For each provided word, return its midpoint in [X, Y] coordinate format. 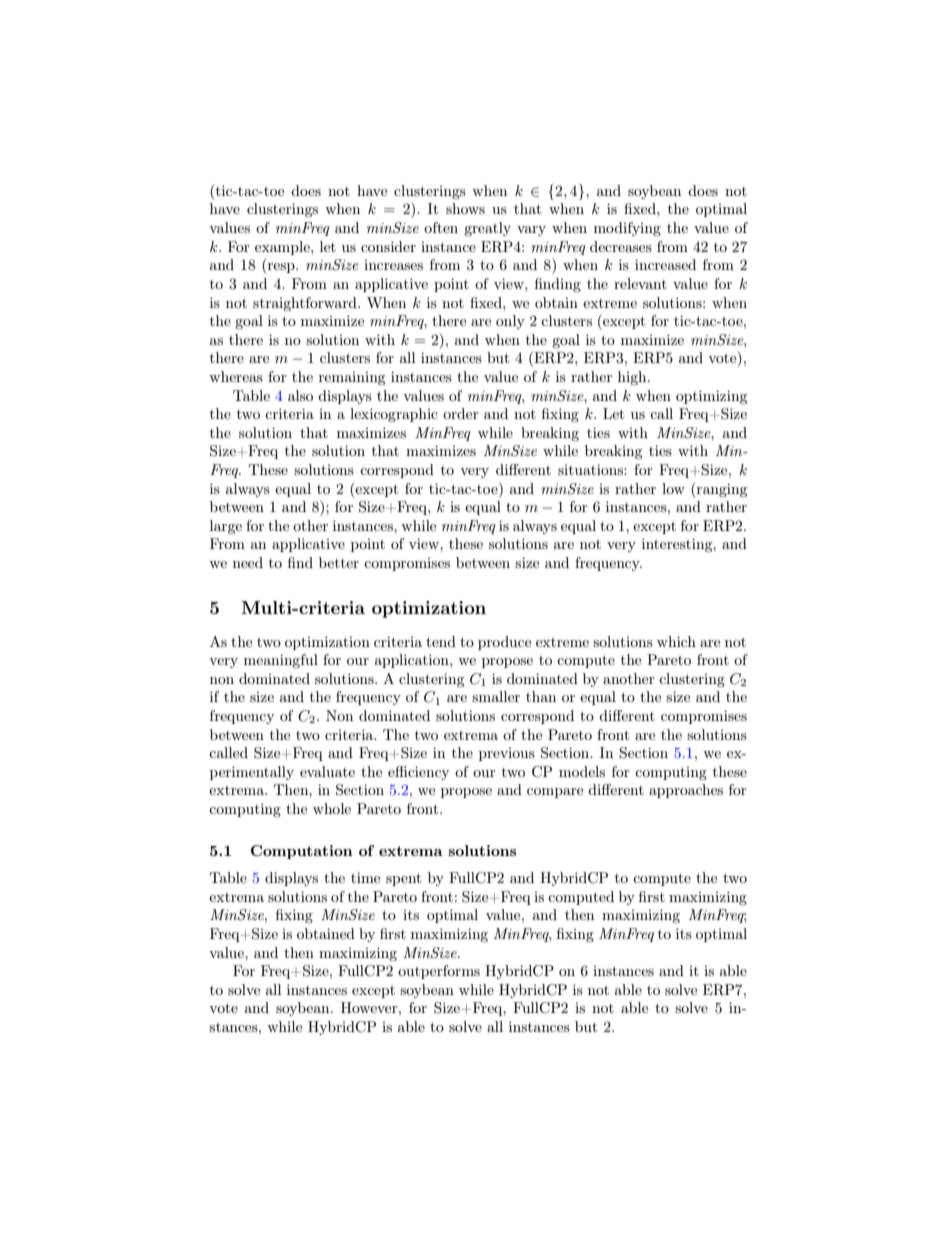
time [365, 877]
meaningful [281, 661]
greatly [487, 229]
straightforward [306, 304]
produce [504, 643]
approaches [686, 791]
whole [332, 808]
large [226, 527]
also [300, 395]
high [633, 378]
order [461, 413]
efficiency [418, 773]
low [673, 488]
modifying [627, 229]
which [676, 641]
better [339, 562]
